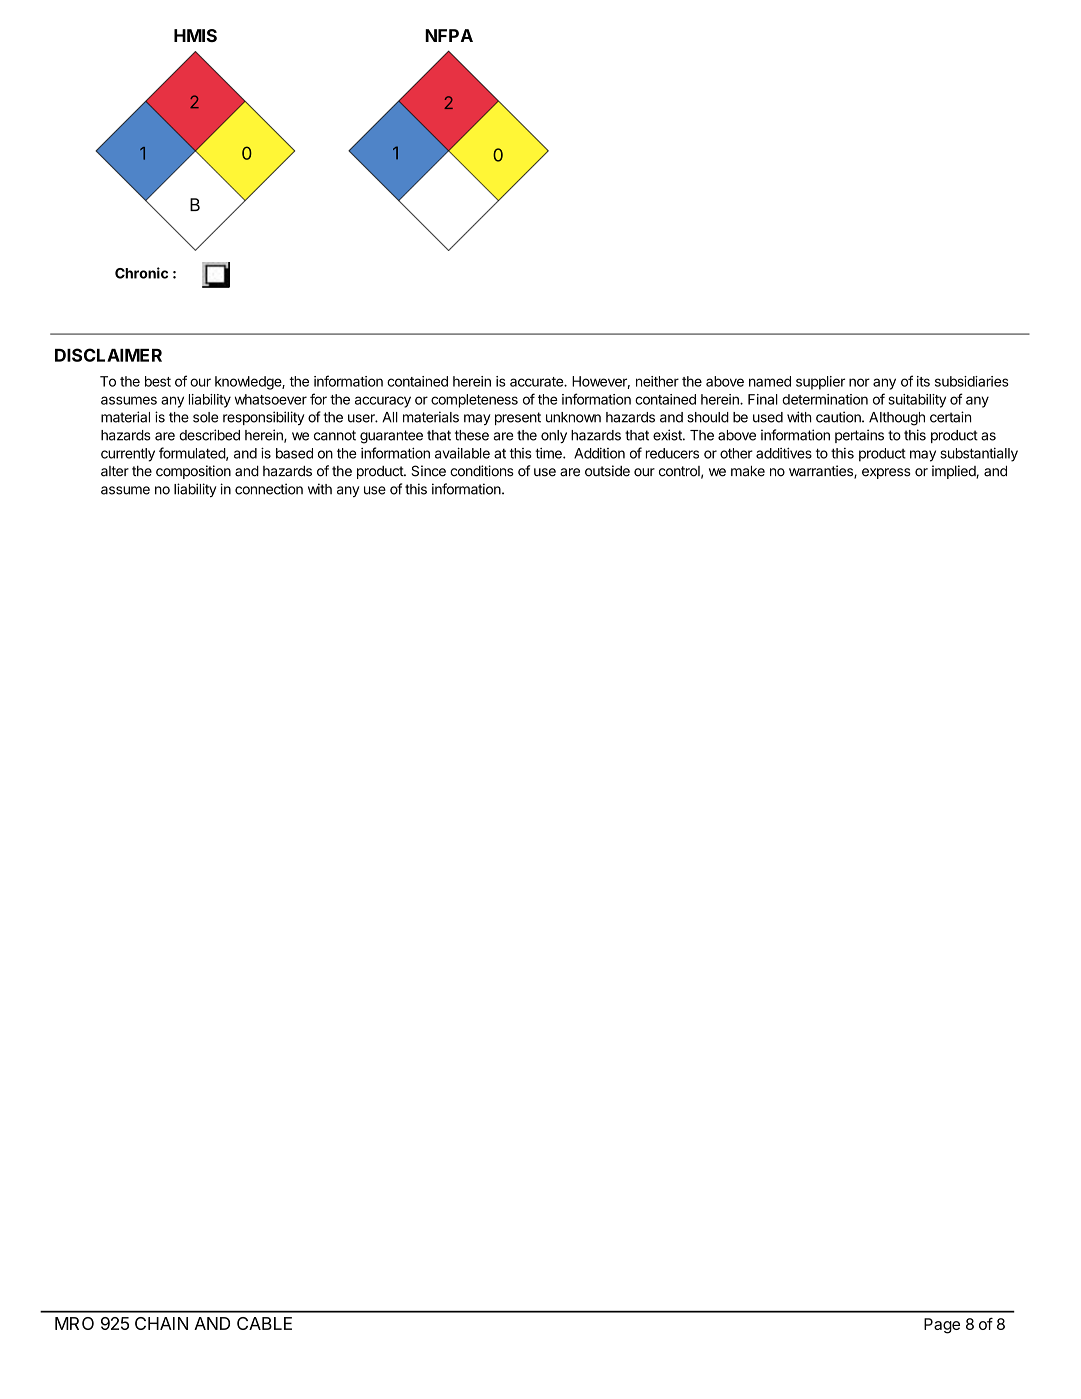  What do you see at coordinates (607, 471) in the screenshot?
I see `outside` at bounding box center [607, 471].
